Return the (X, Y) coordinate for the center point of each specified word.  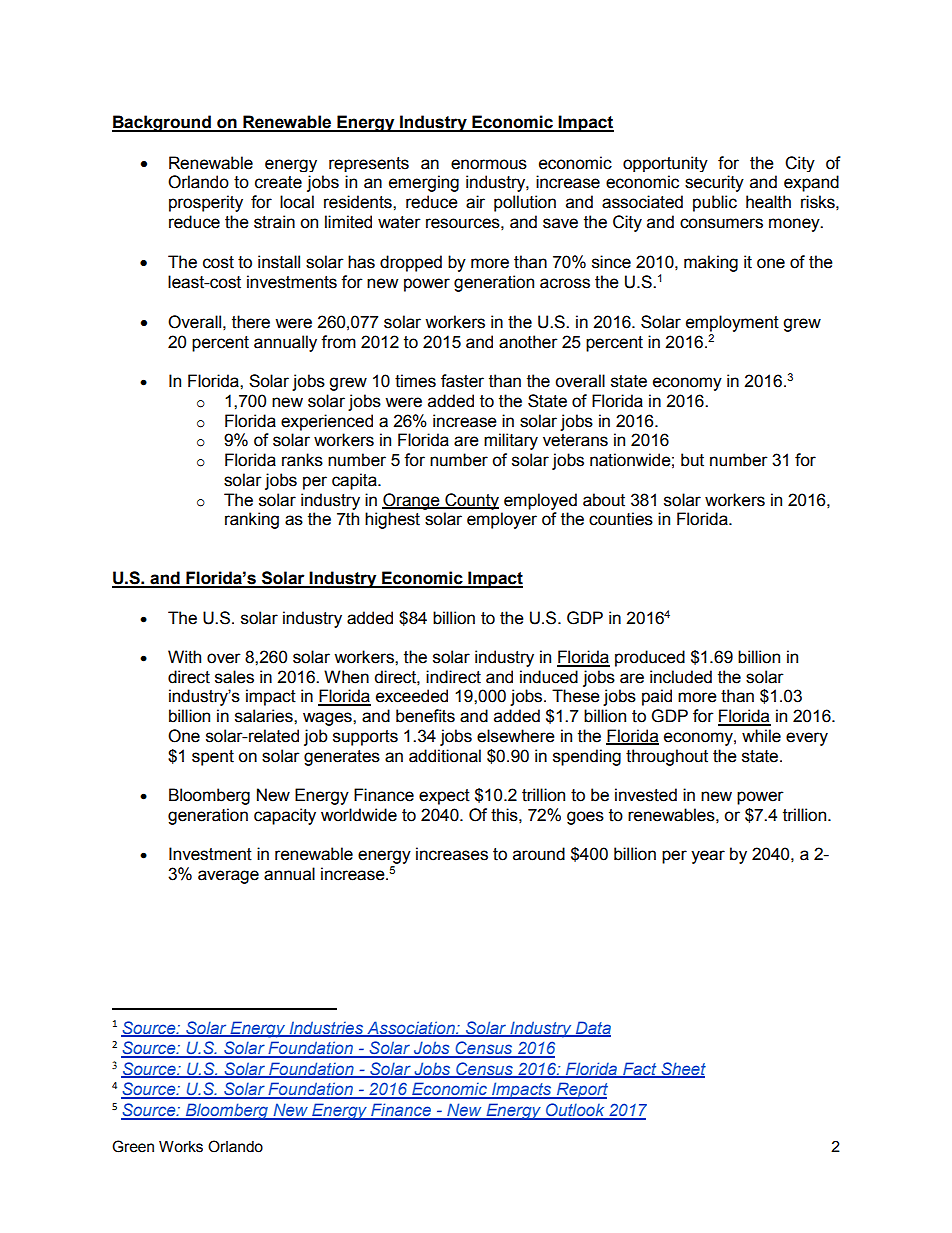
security (714, 183)
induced (549, 677)
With (184, 657)
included (681, 677)
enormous (489, 164)
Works (181, 1147)
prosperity (206, 203)
